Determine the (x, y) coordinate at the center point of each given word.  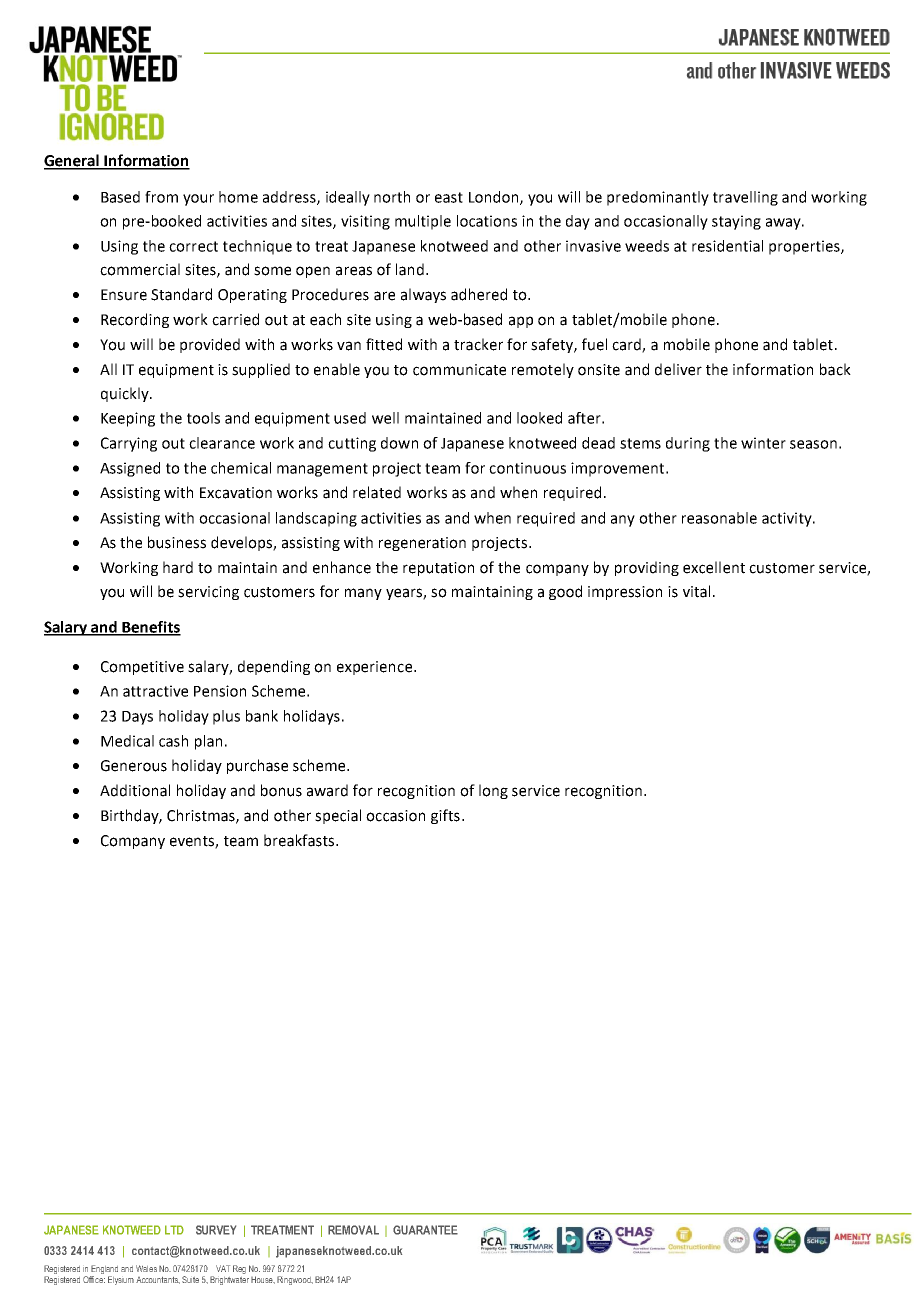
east (449, 197)
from (161, 197)
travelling (745, 198)
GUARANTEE (425, 1230)
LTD (174, 1230)
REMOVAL (353, 1230)
